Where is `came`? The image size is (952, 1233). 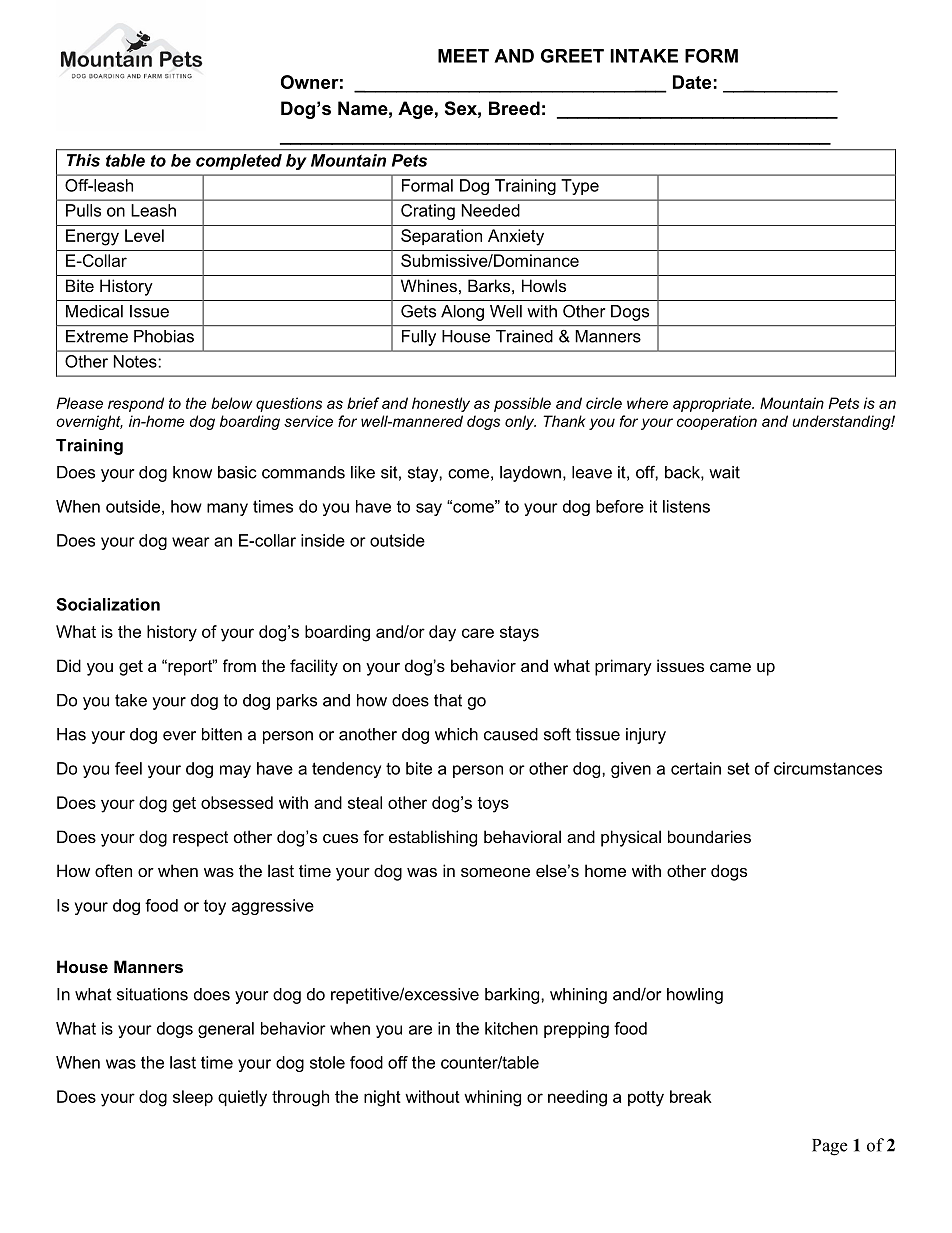
came is located at coordinates (730, 667).
